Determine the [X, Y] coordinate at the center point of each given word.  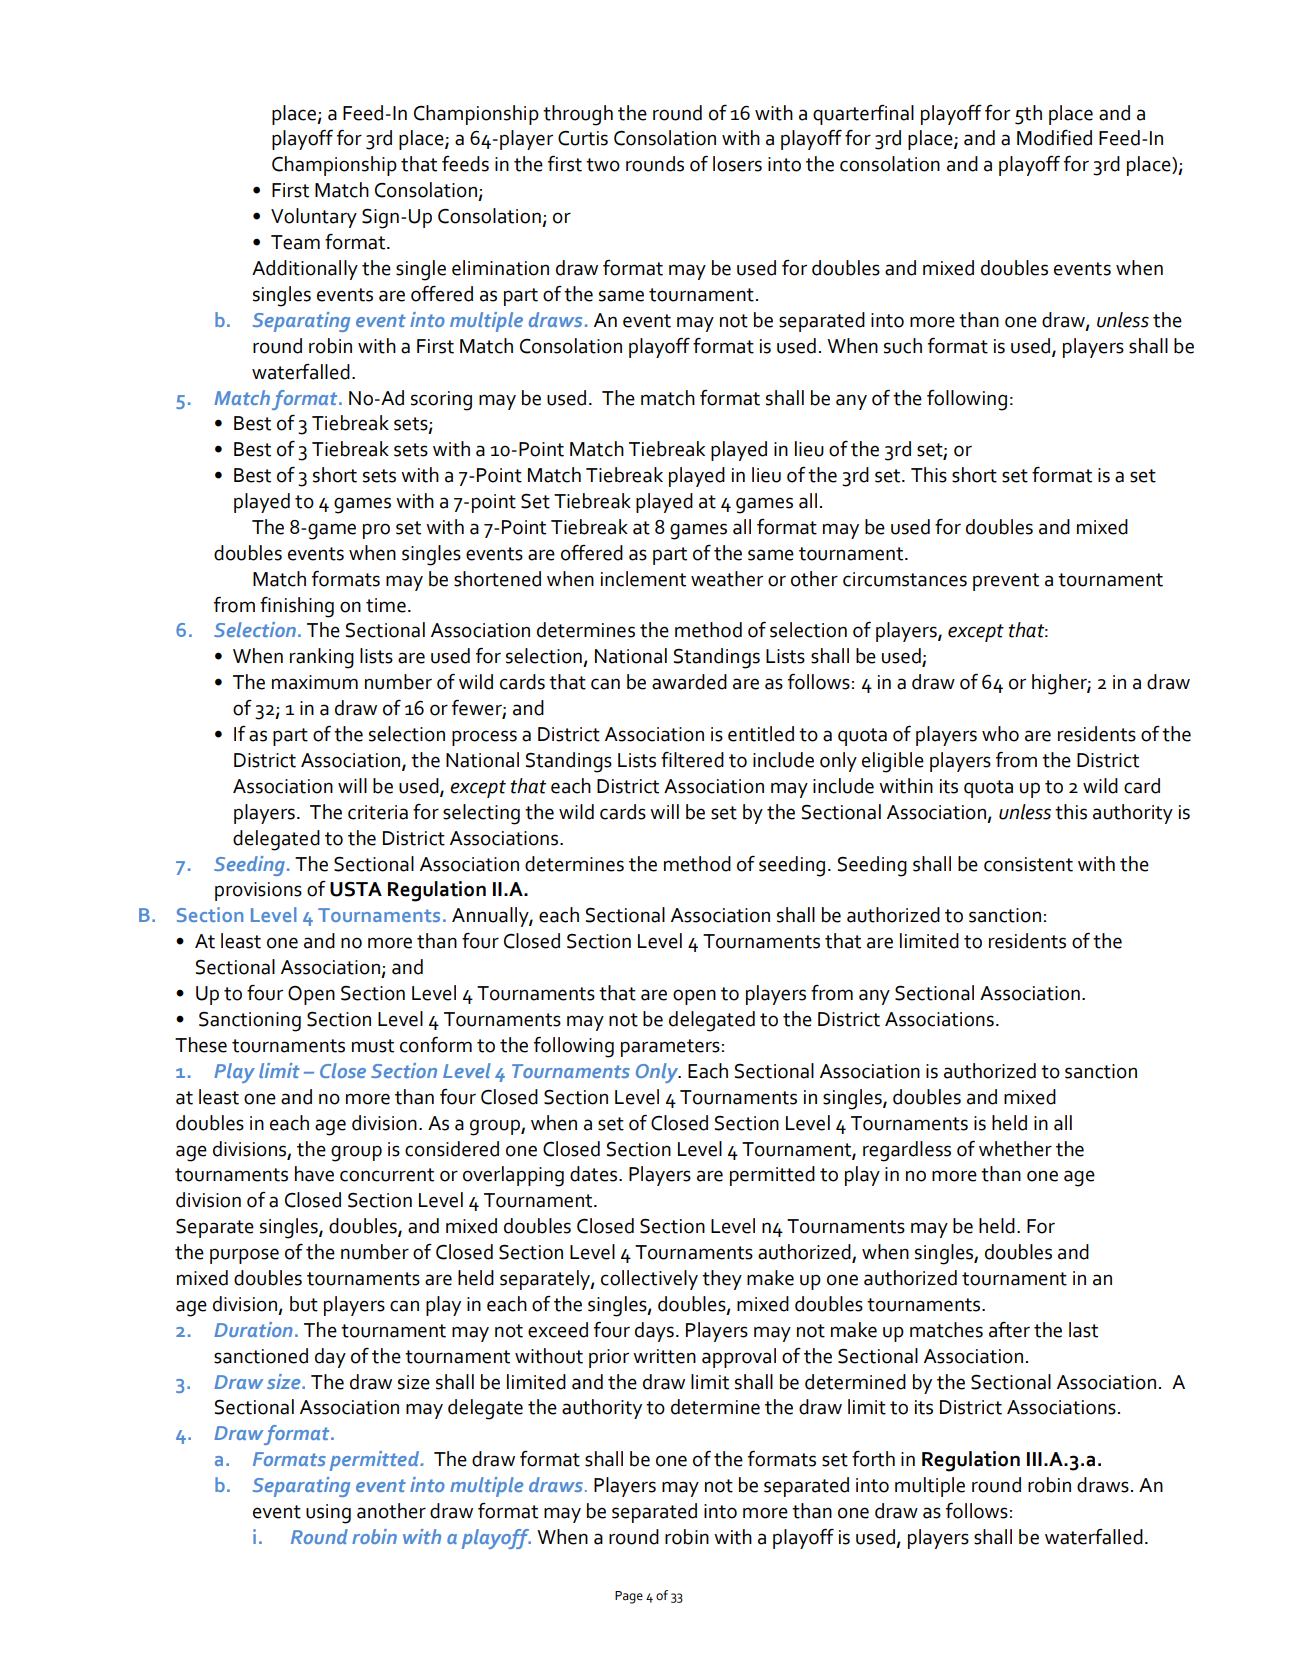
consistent [1028, 864]
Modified [1054, 138]
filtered [692, 760]
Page [629, 1597]
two [603, 165]
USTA [356, 889]
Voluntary [314, 218]
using [328, 1514]
